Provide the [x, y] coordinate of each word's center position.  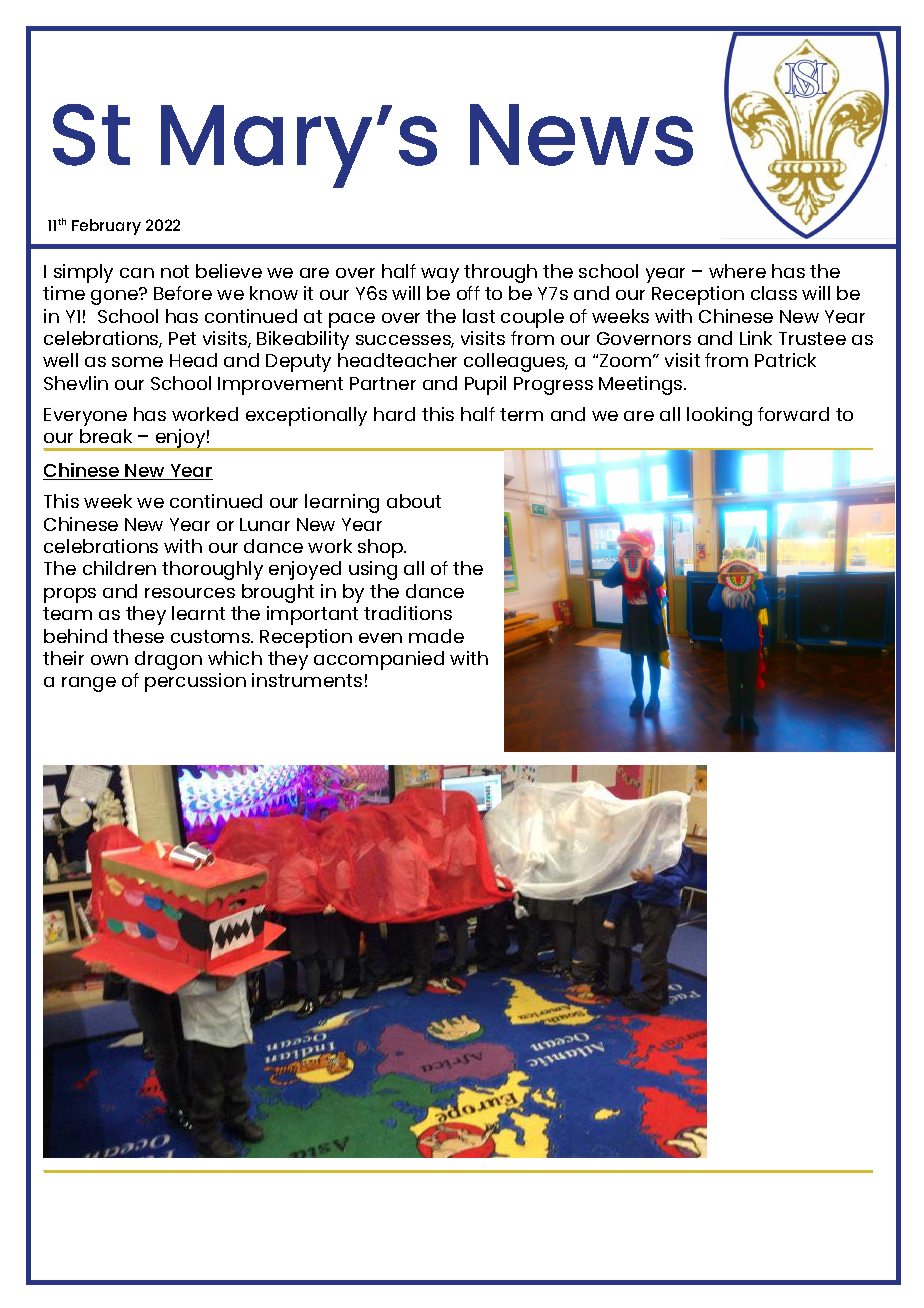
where [737, 271]
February [106, 227]
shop [381, 548]
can [137, 273]
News [581, 135]
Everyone [85, 417]
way [440, 275]
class [774, 293]
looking [719, 416]
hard [394, 414]
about [414, 501]
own [109, 660]
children [119, 568]
